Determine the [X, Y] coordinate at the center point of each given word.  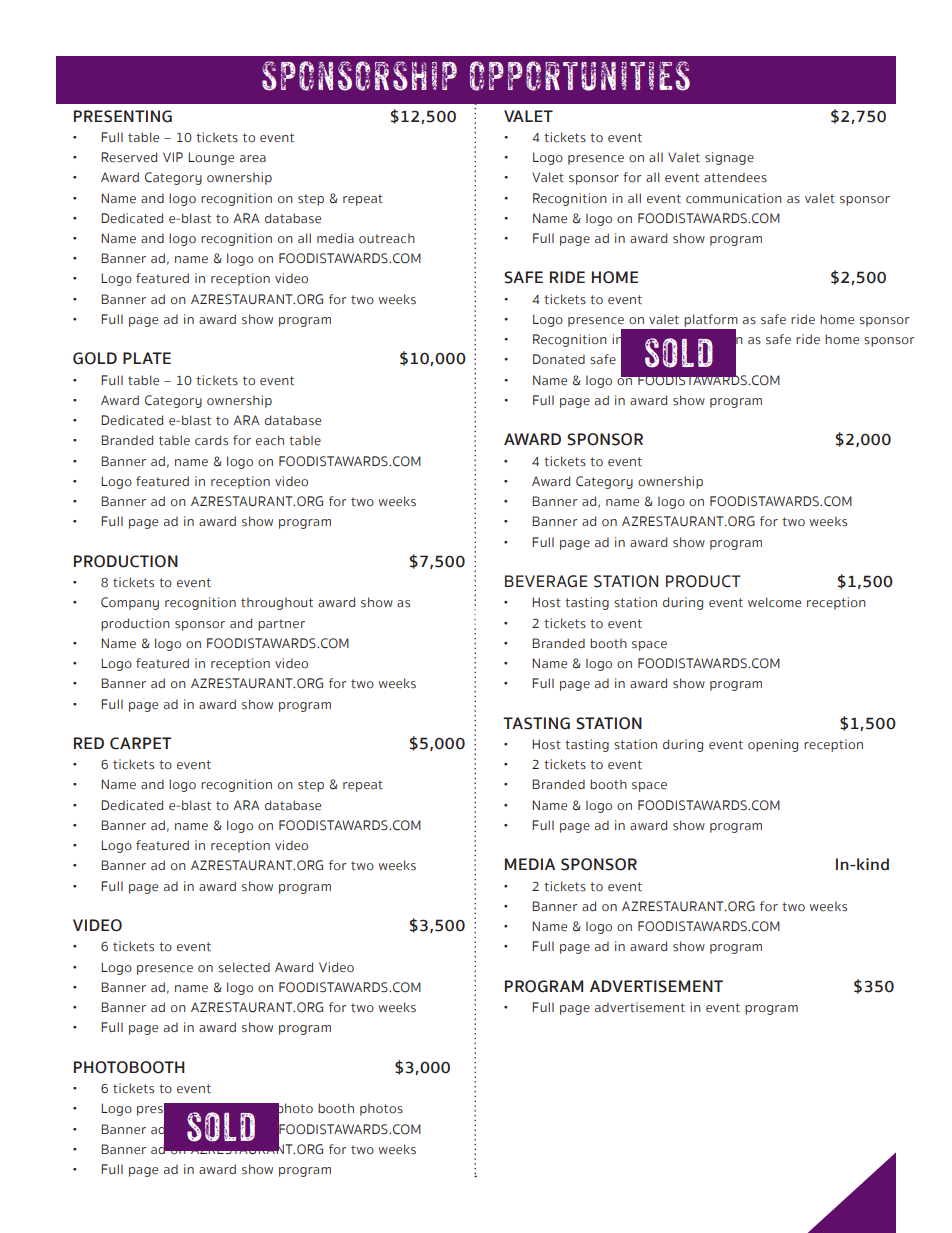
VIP [173, 157]
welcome [774, 602]
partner [281, 625]
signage [729, 158]
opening [773, 745]
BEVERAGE [546, 581]
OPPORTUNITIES [580, 76]
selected [244, 967]
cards [211, 440]
